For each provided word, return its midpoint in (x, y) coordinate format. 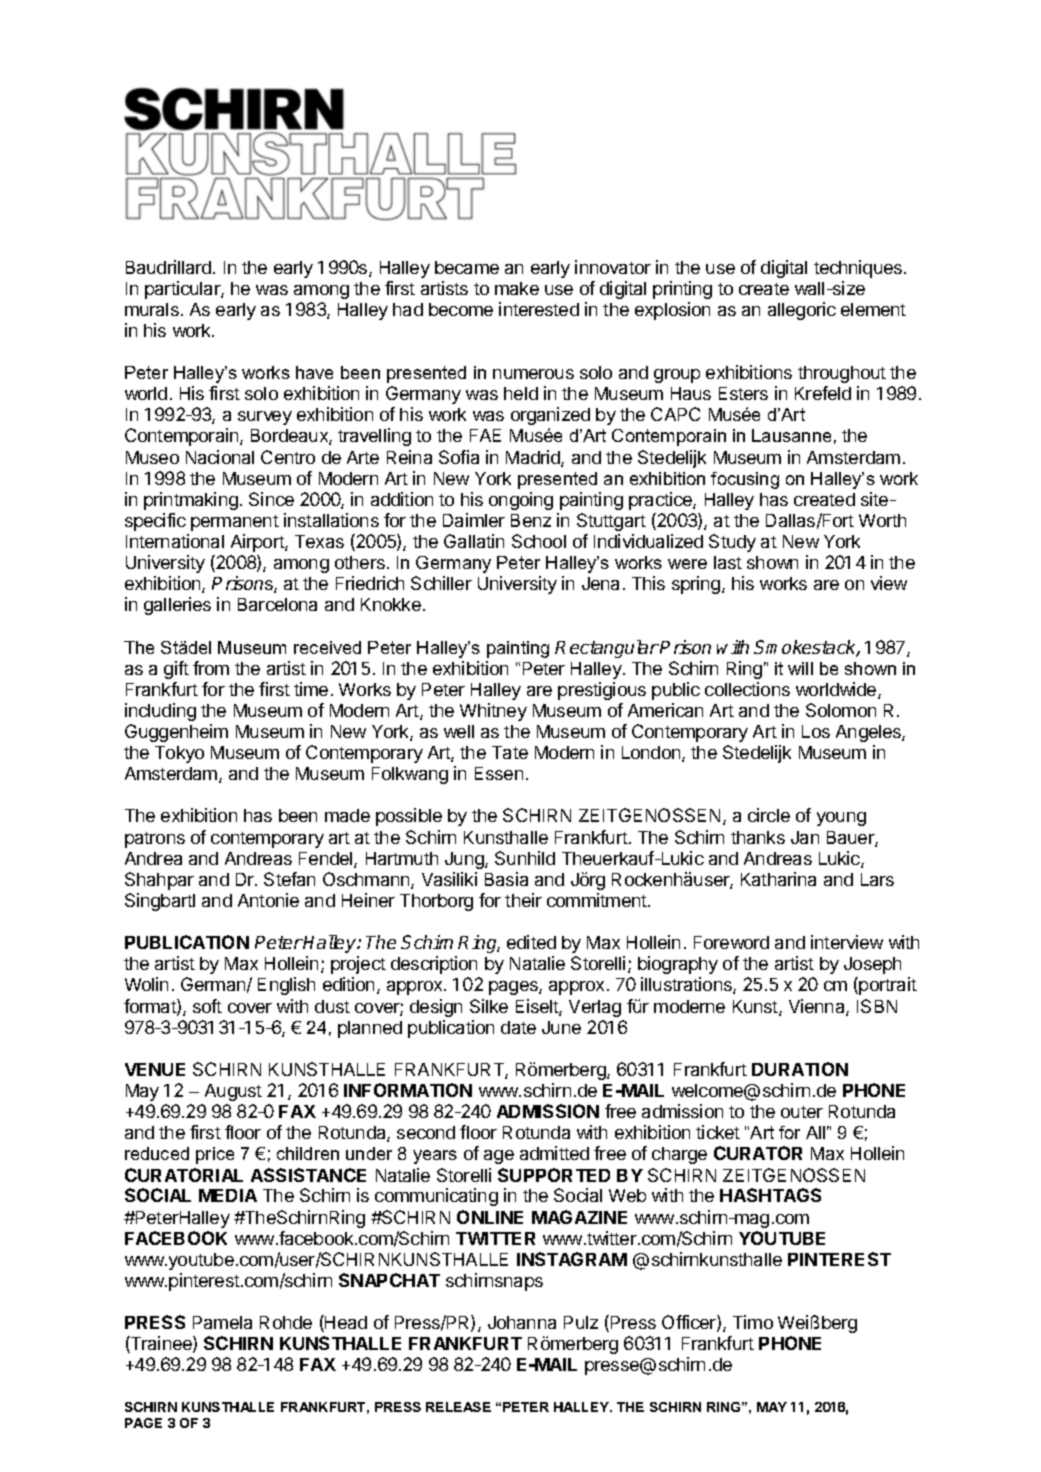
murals (152, 309)
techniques (859, 269)
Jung (465, 860)
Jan (805, 837)
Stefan (289, 879)
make (517, 288)
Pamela (222, 1322)
